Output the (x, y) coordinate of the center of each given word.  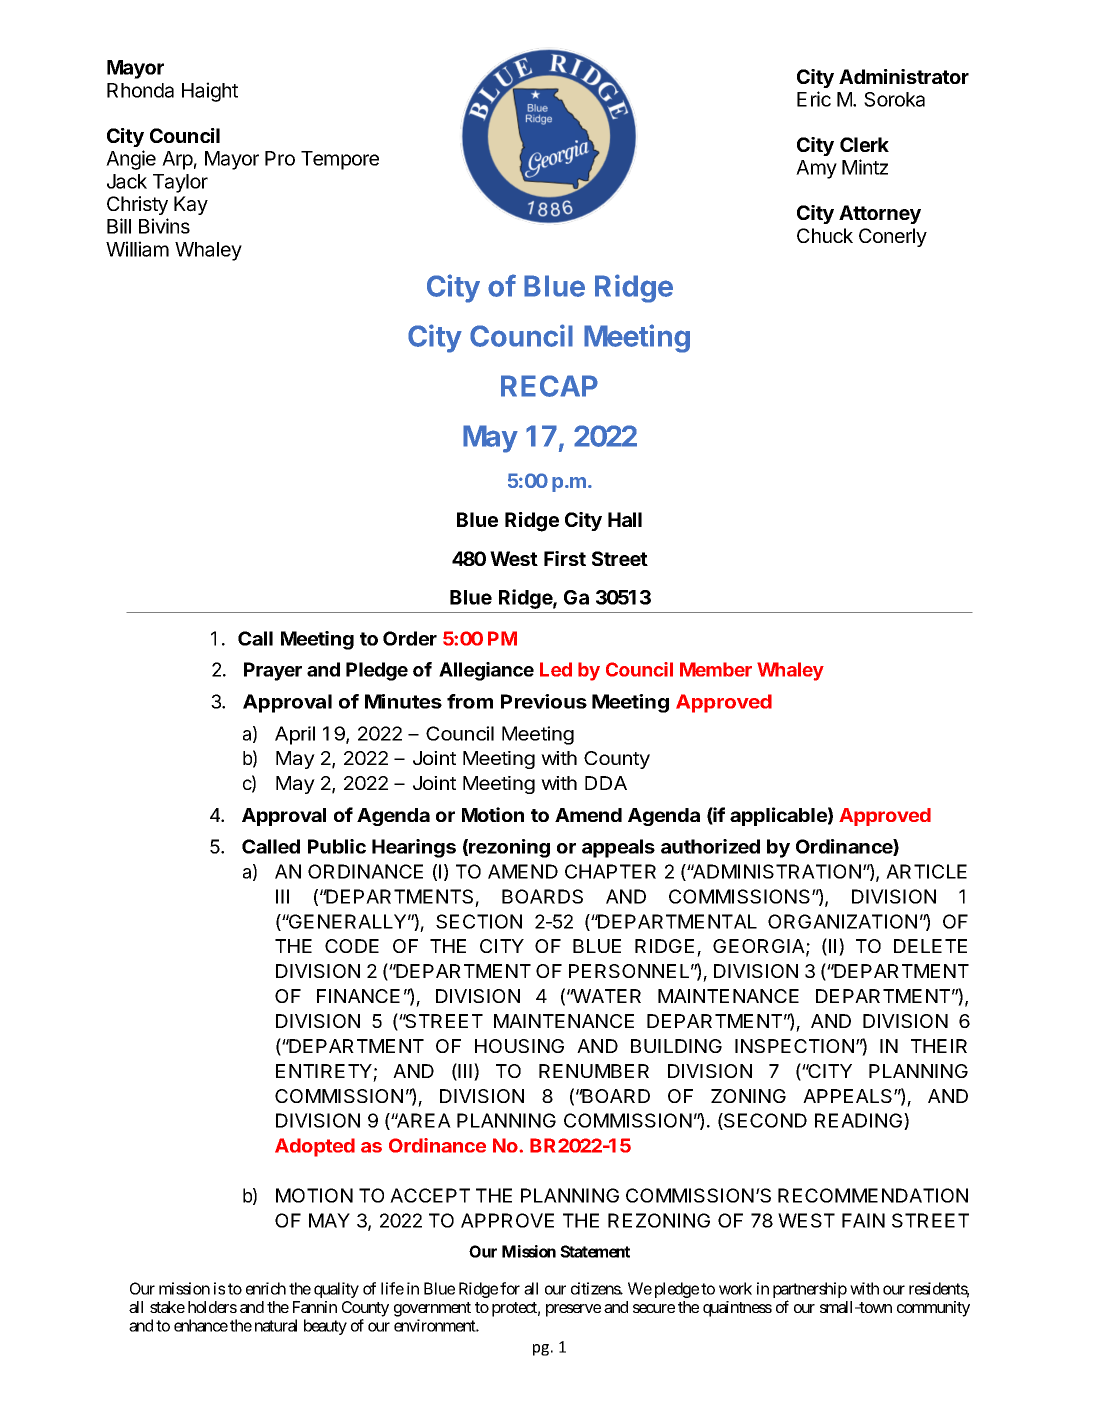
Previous (544, 701)
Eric (814, 99)
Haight (210, 92)
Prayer (273, 671)
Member (716, 669)
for (510, 1288)
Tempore (340, 160)
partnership (810, 1291)
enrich (266, 1288)
